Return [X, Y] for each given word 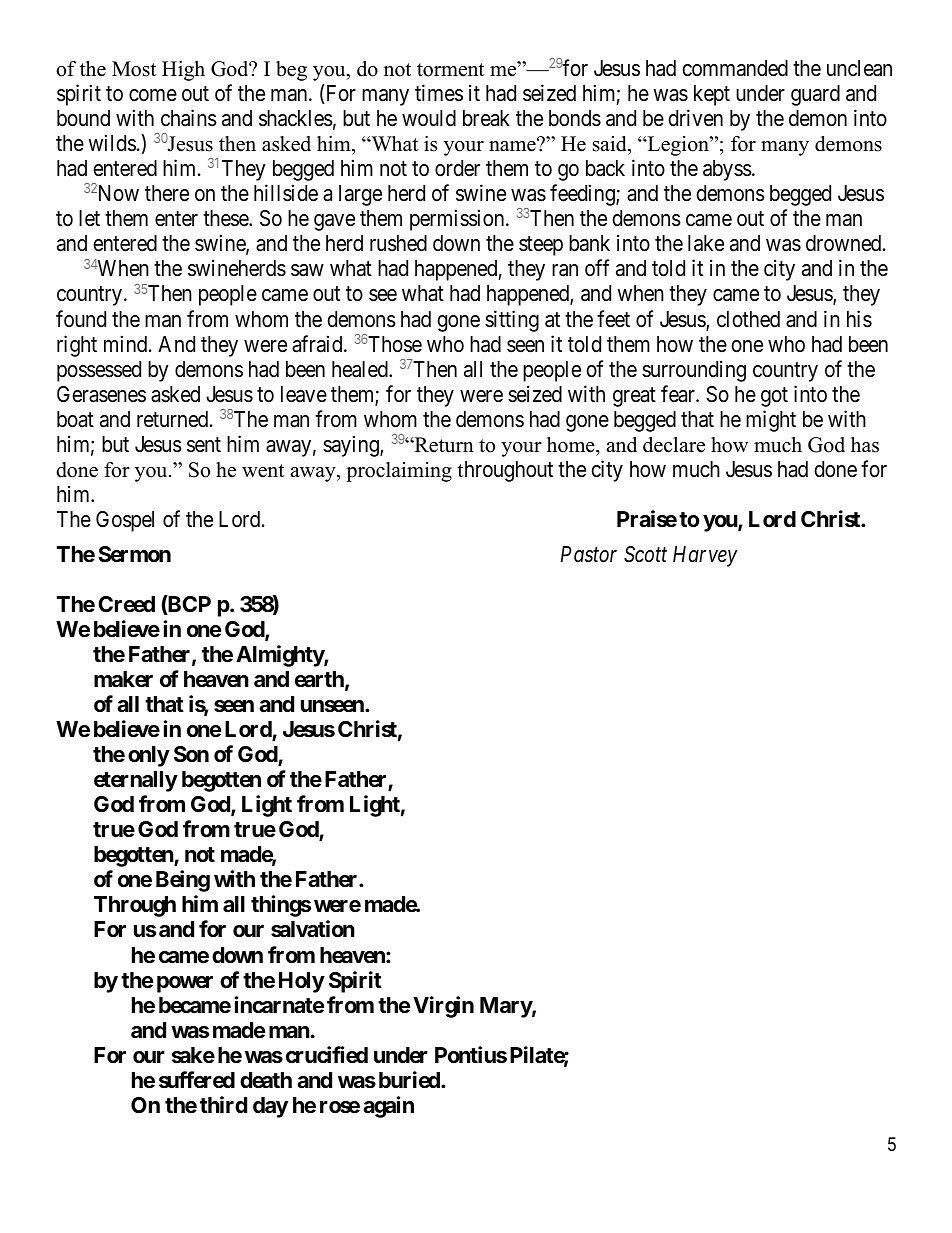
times [439, 93]
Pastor [589, 554]
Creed [126, 604]
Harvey [705, 556]
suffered [197, 1079]
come [153, 95]
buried [410, 1079]
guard [815, 95]
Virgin [443, 1007]
